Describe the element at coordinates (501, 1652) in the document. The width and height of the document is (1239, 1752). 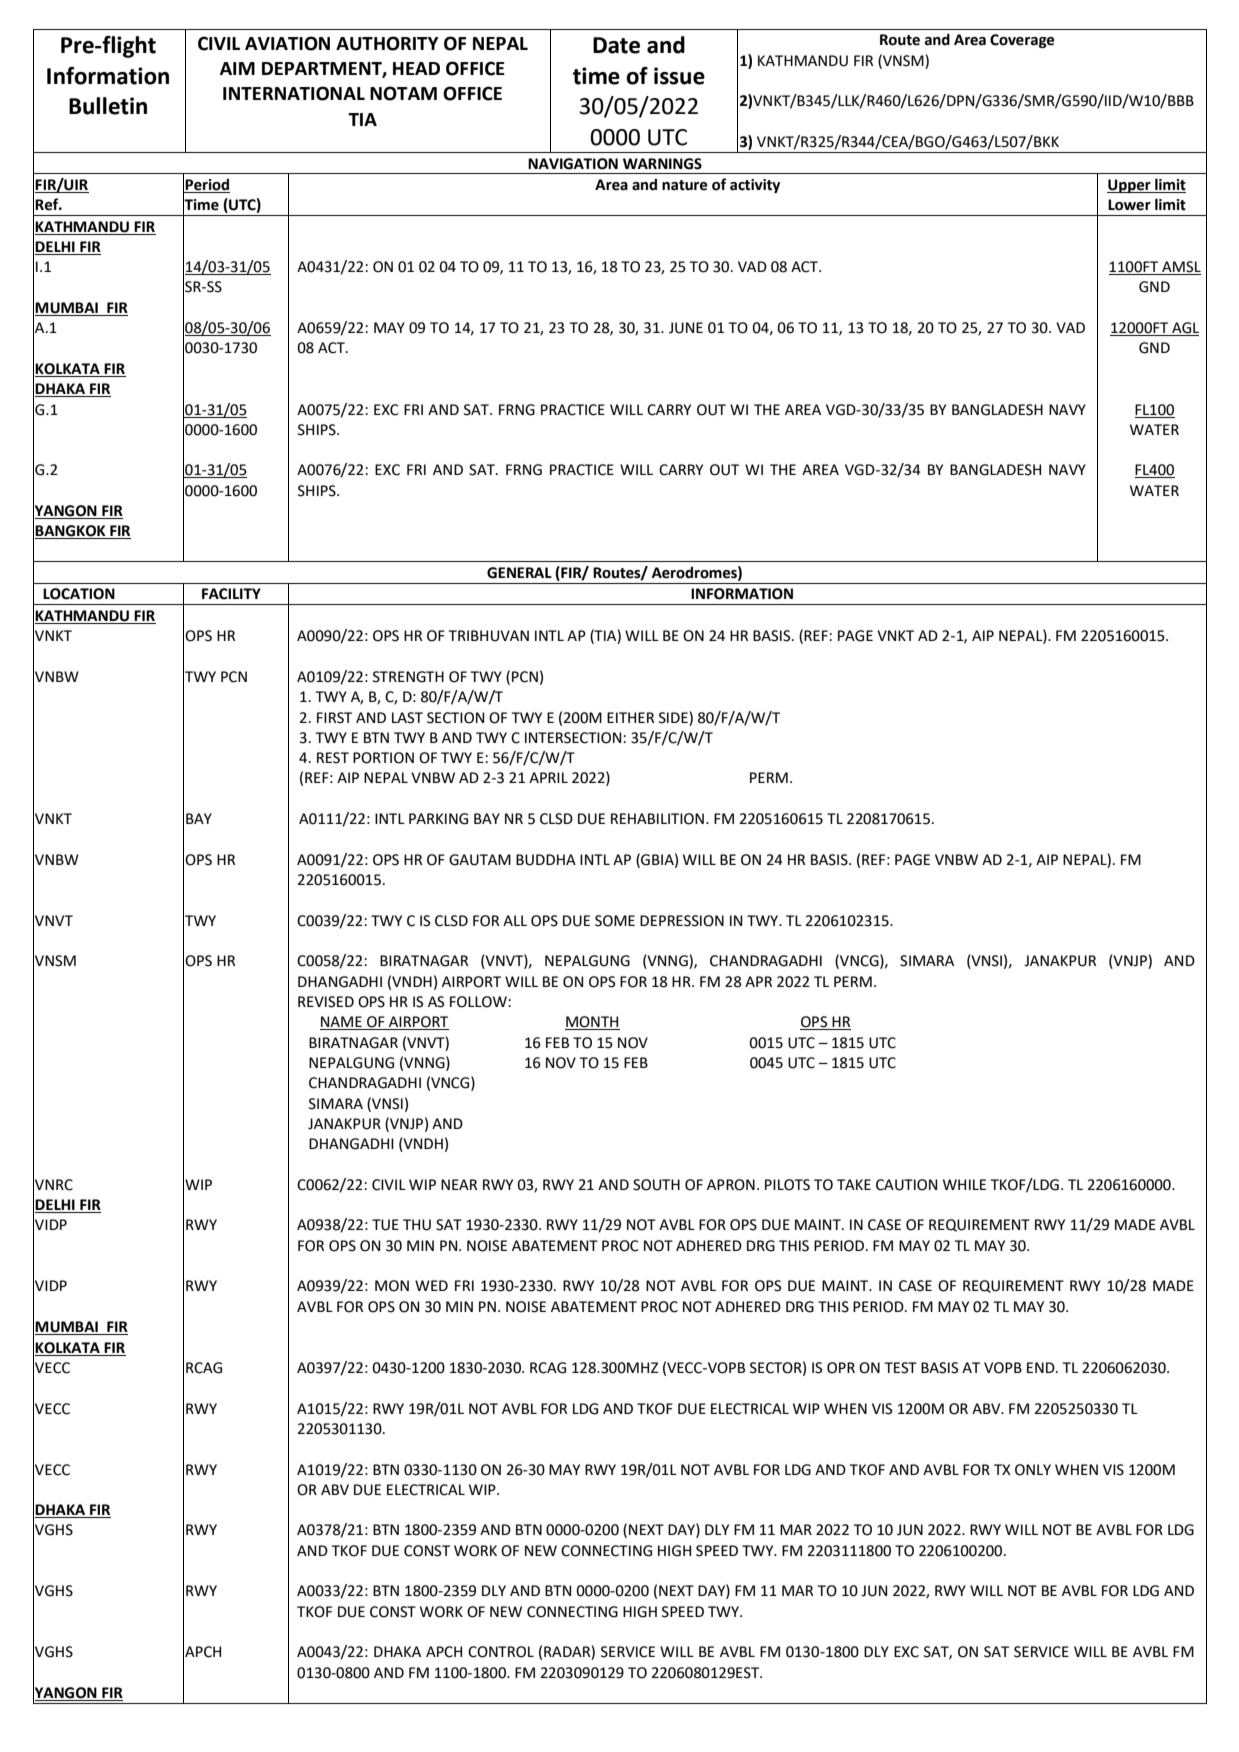
I see `CONTROL` at that location.
